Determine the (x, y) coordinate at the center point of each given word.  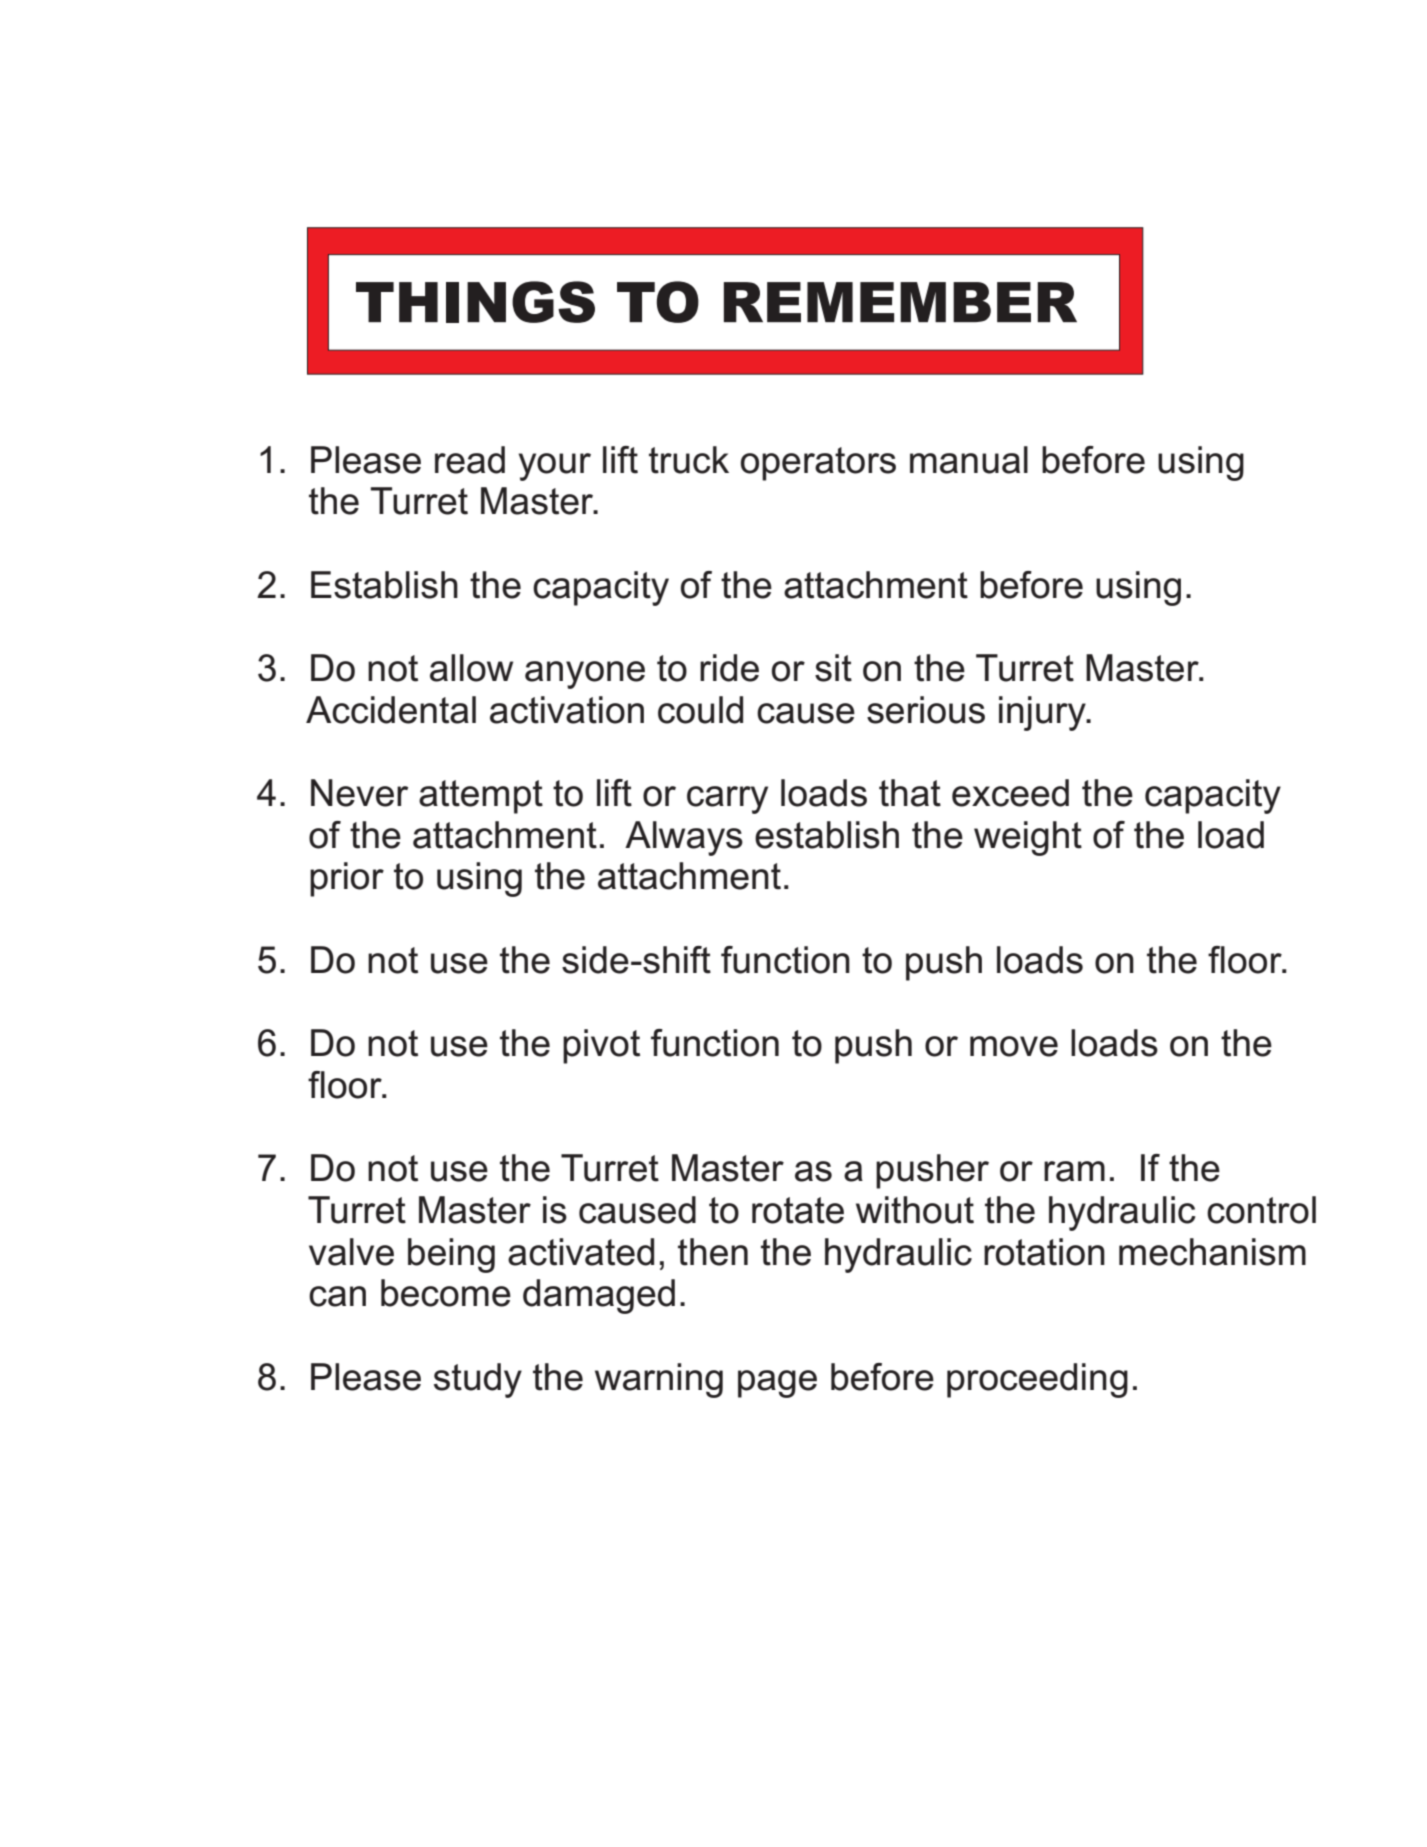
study (478, 1380)
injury (1043, 713)
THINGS (475, 302)
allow (471, 668)
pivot (601, 1046)
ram (1074, 1171)
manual (969, 460)
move (1014, 1046)
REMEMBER (900, 302)
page (777, 1384)
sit (833, 668)
